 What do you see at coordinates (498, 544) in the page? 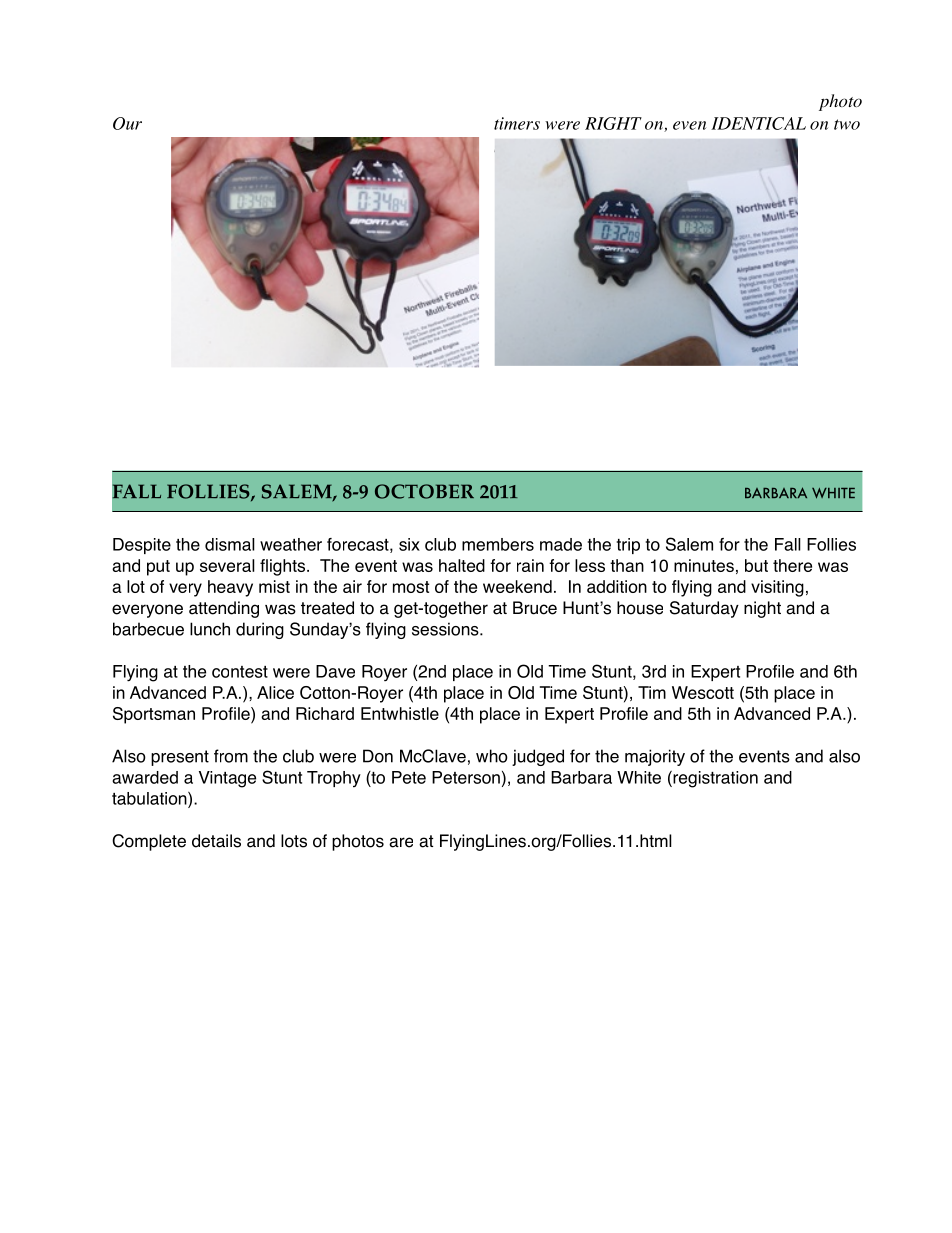
I see `members` at bounding box center [498, 544].
